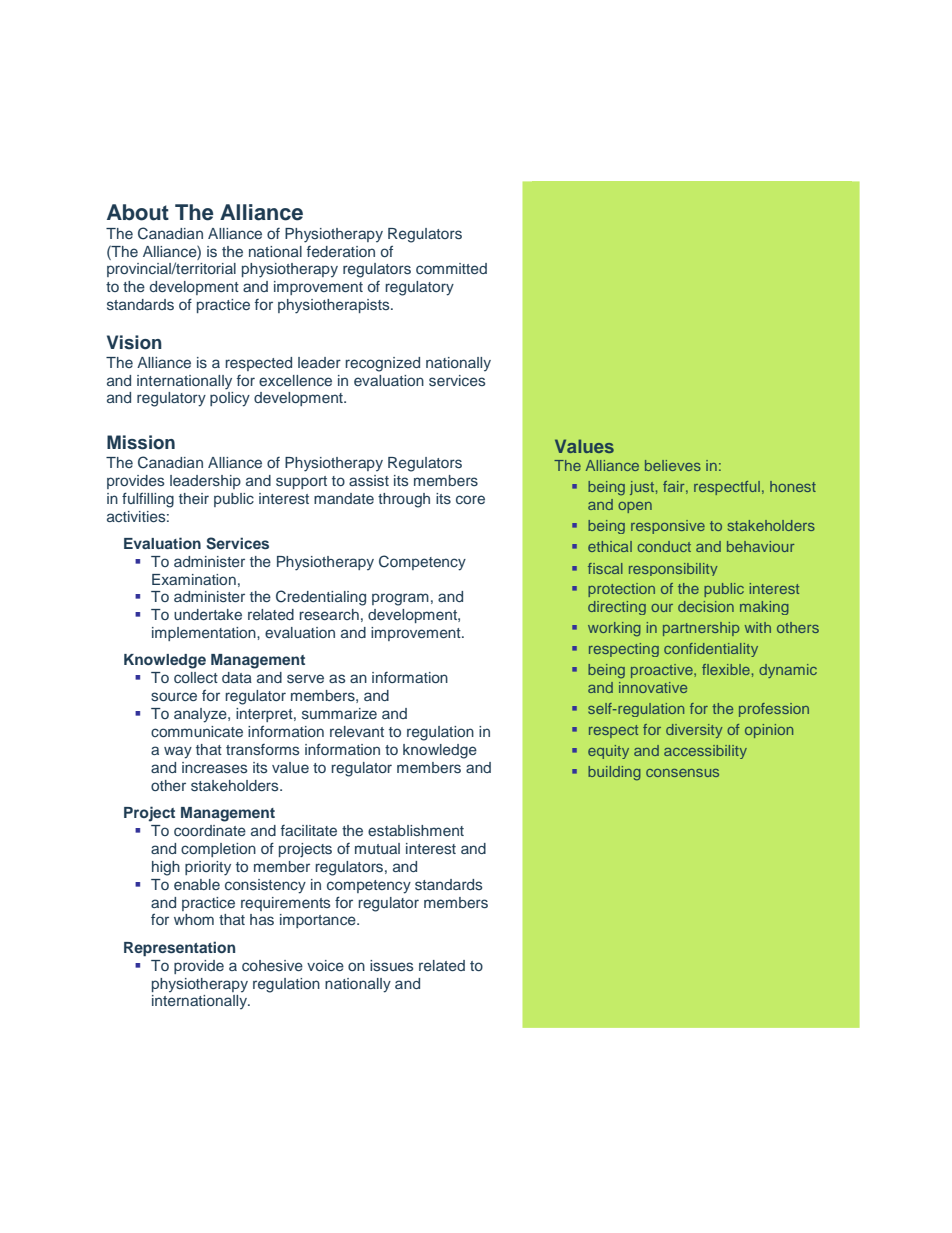  I want to click on issues, so click(391, 965).
